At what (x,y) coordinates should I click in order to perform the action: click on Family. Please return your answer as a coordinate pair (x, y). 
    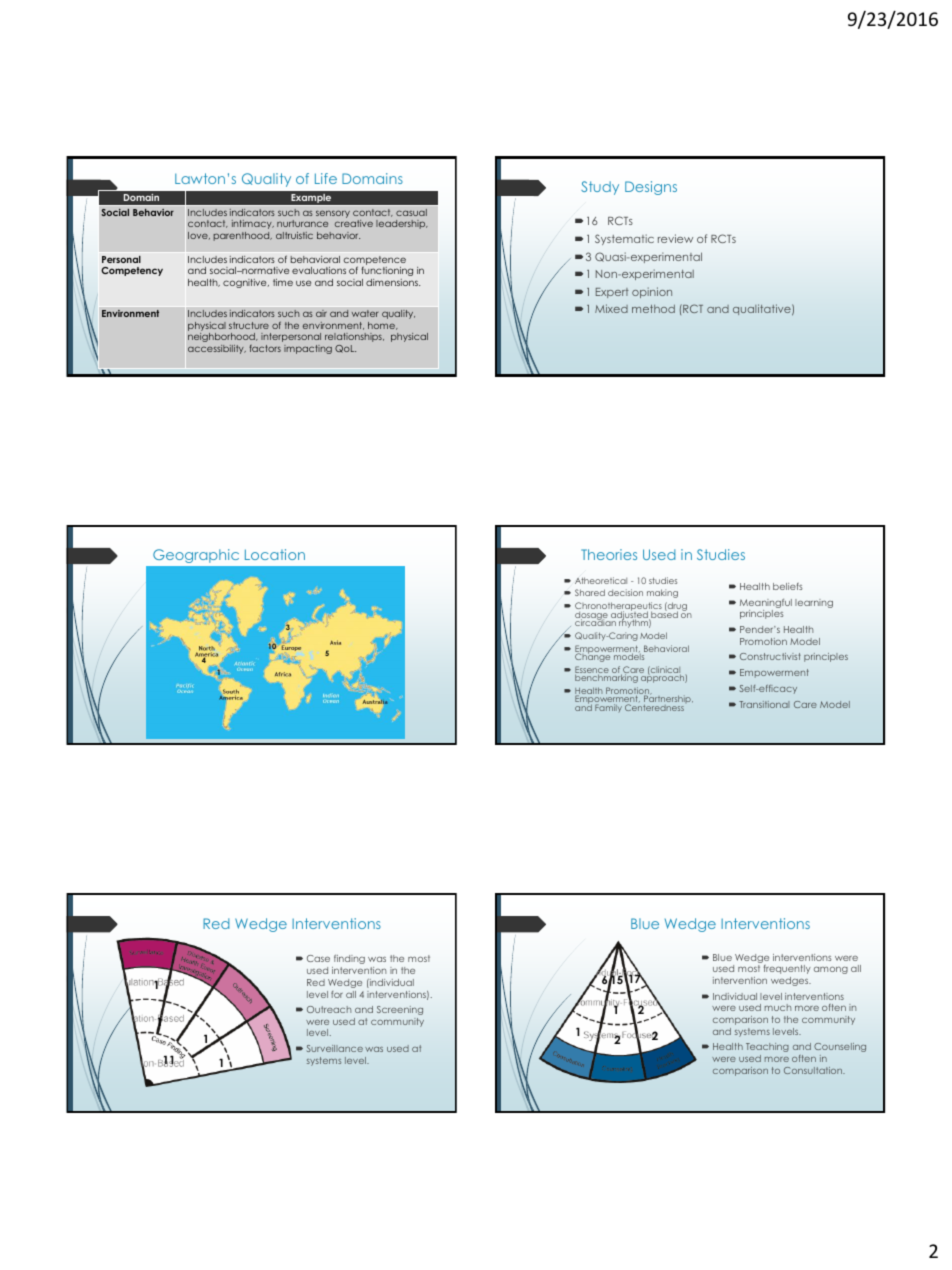
    Looking at the image, I should click on (608, 708).
